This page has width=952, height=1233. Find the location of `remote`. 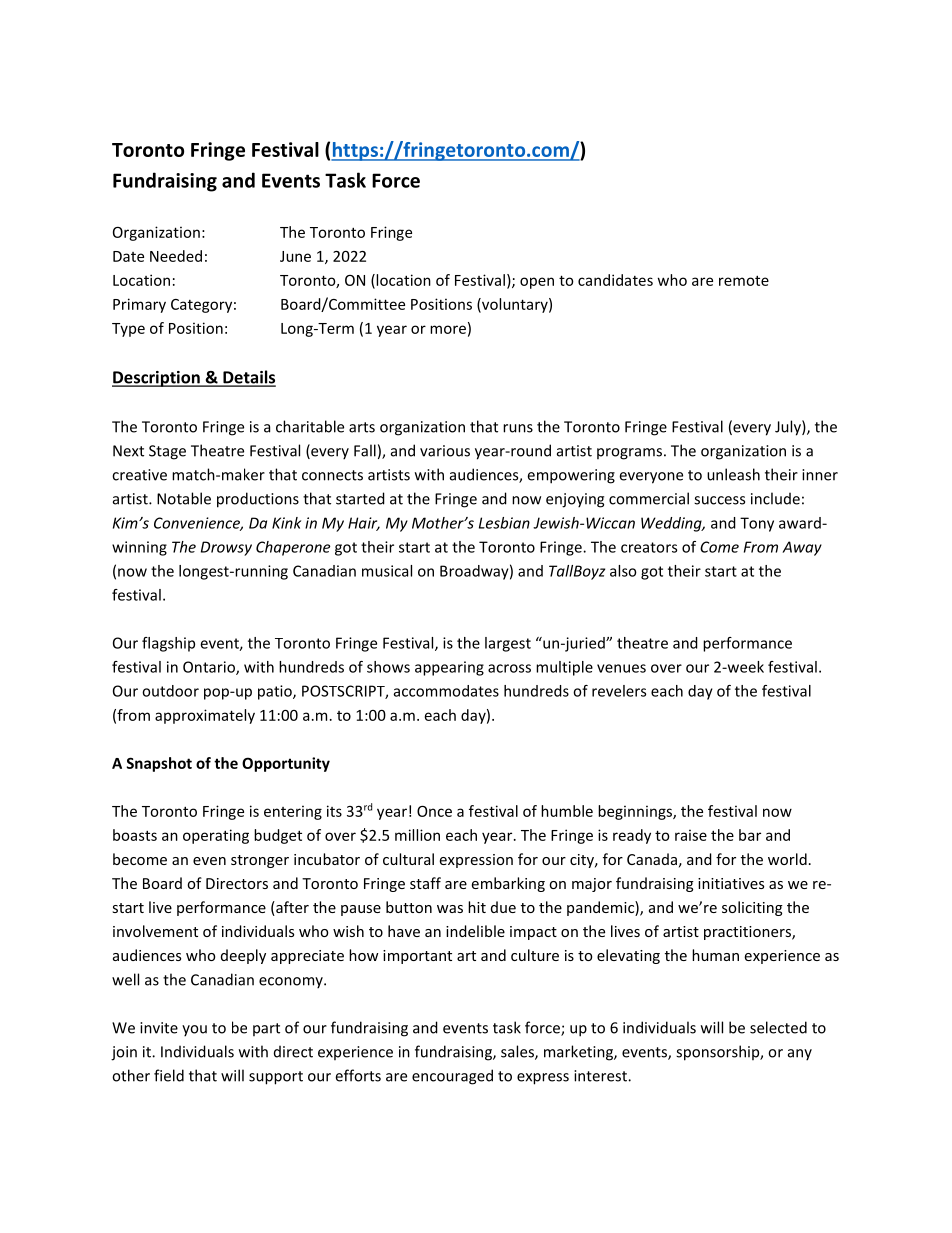

remote is located at coordinates (744, 280).
